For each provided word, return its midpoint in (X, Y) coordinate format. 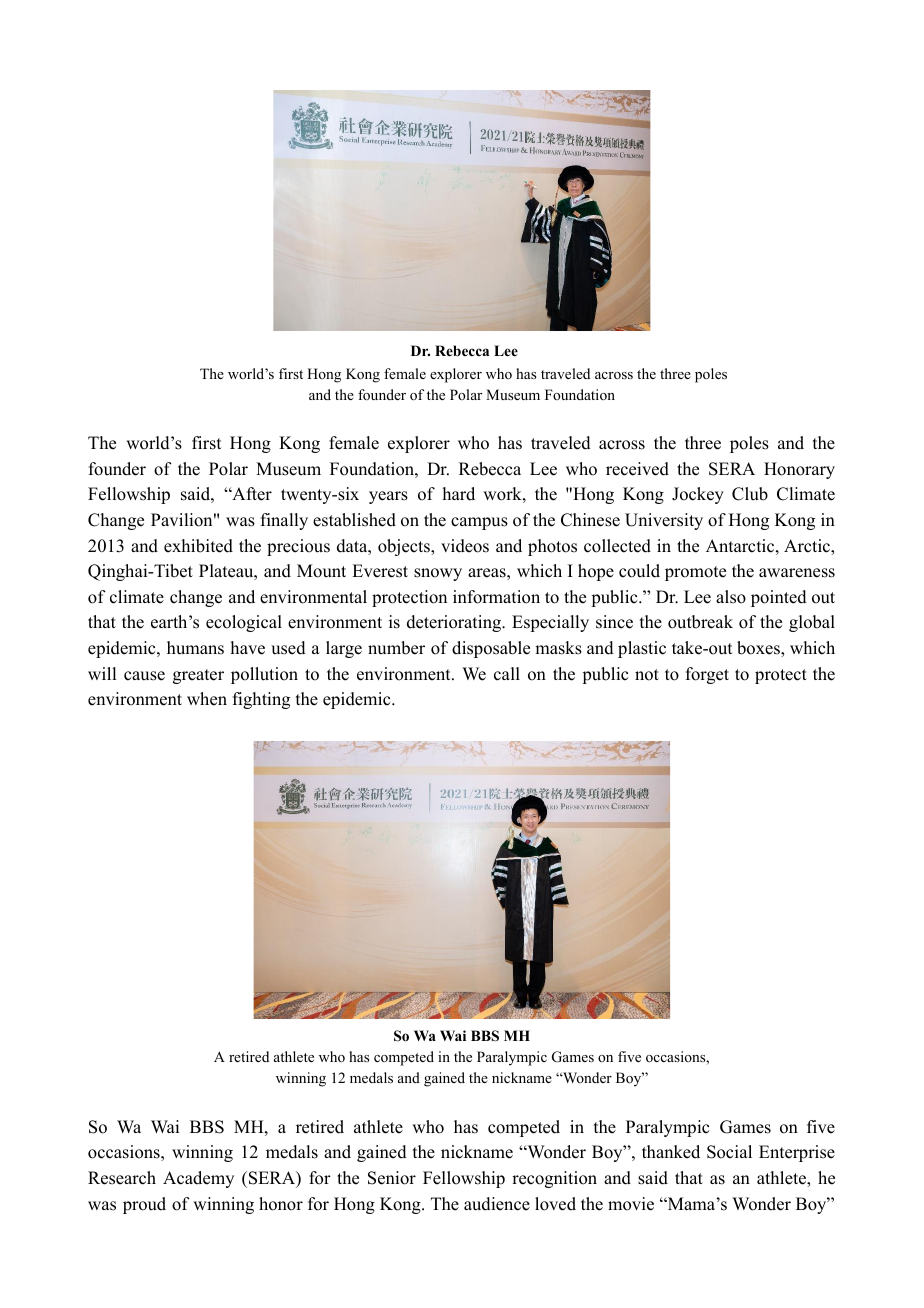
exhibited (198, 546)
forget (707, 675)
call (507, 674)
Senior (392, 1178)
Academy (198, 1179)
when (207, 699)
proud (144, 1205)
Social (729, 1152)
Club (750, 494)
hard (459, 494)
